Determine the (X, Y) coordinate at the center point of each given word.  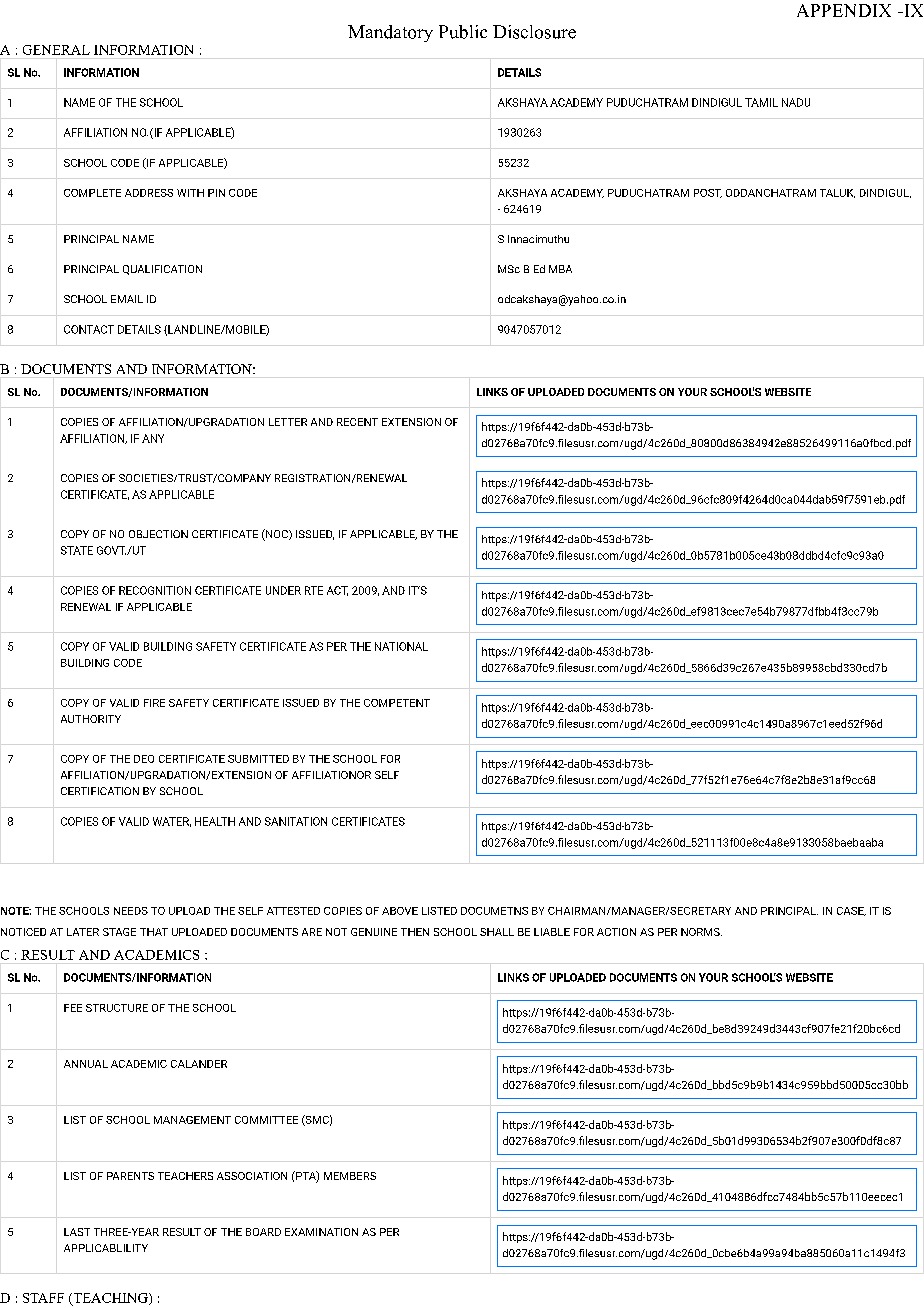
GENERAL (56, 50)
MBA (560, 269)
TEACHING (110, 1299)
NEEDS (131, 911)
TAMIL (761, 102)
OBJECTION (158, 534)
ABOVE (400, 911)
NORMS (701, 932)
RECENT (357, 422)
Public (463, 32)
